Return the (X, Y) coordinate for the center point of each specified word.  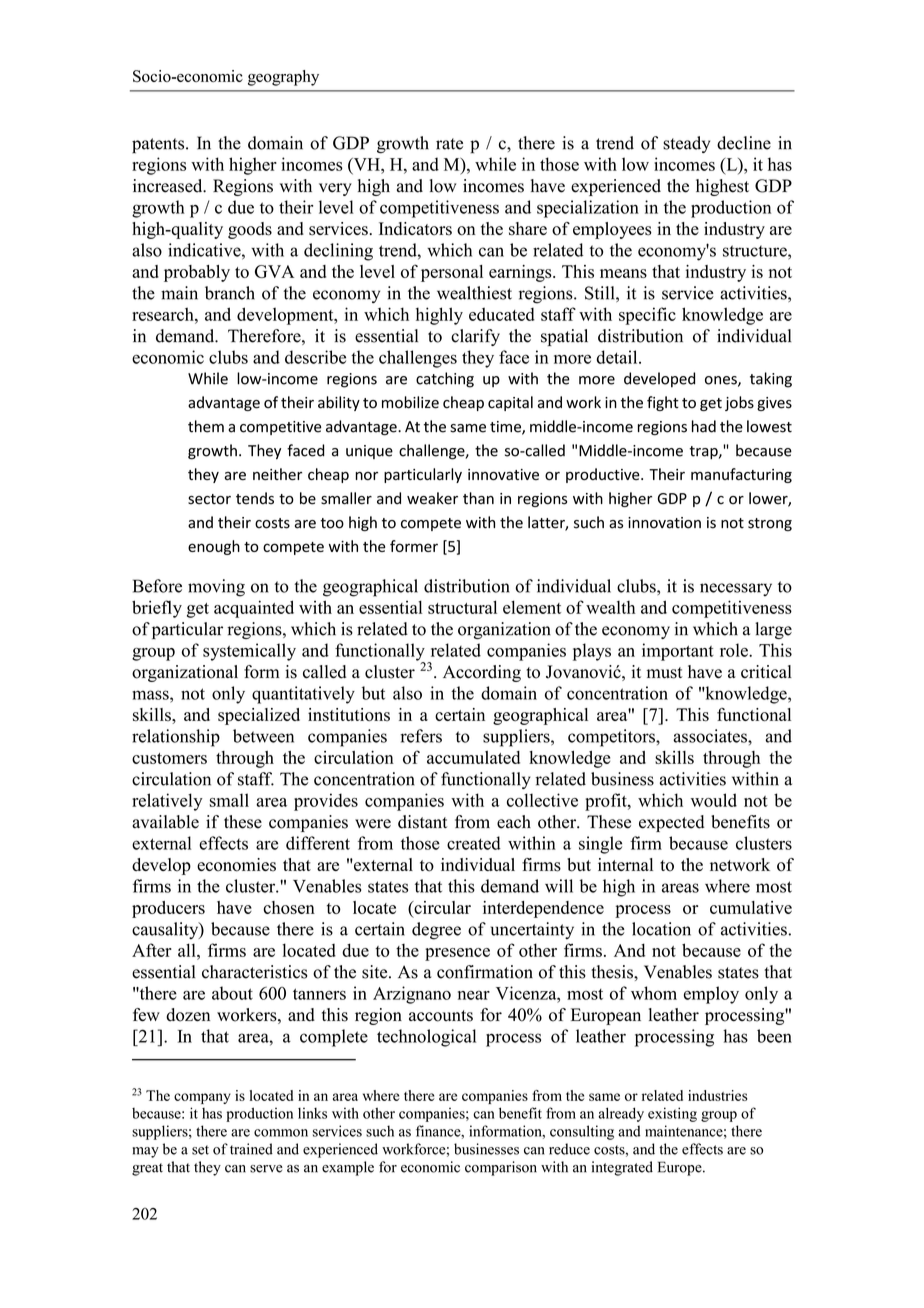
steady (686, 144)
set (200, 1150)
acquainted (254, 609)
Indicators (415, 229)
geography (283, 78)
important (678, 652)
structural (462, 607)
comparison (501, 1168)
